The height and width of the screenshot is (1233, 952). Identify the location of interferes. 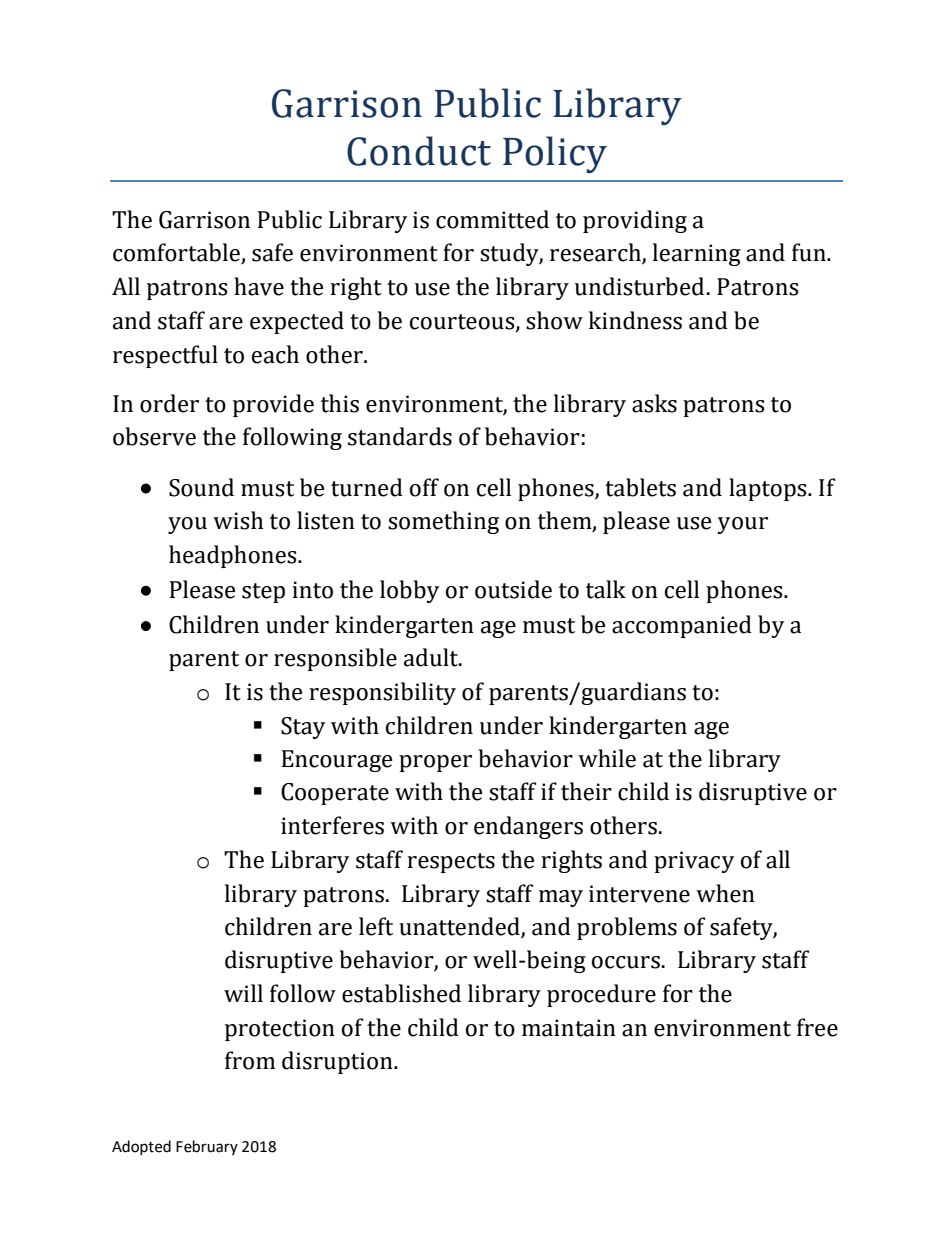
(332, 825).
